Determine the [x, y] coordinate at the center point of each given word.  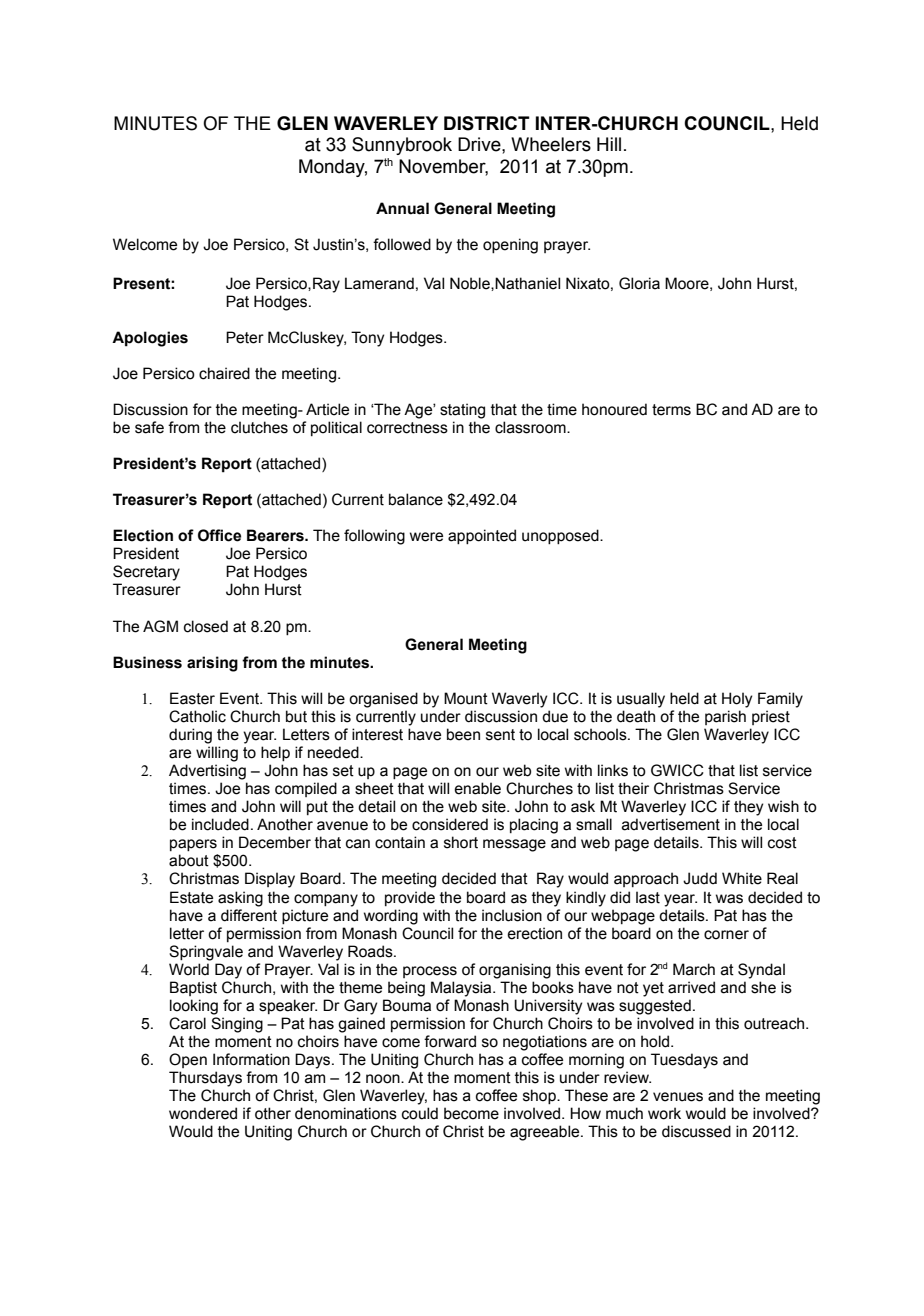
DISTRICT [487, 123]
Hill [609, 144]
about [189, 860]
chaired [224, 373]
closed [206, 626]
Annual [402, 208]
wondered [203, 1113]
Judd [700, 878]
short [461, 842]
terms [671, 410]
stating [462, 411]
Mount [466, 698]
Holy [737, 700]
